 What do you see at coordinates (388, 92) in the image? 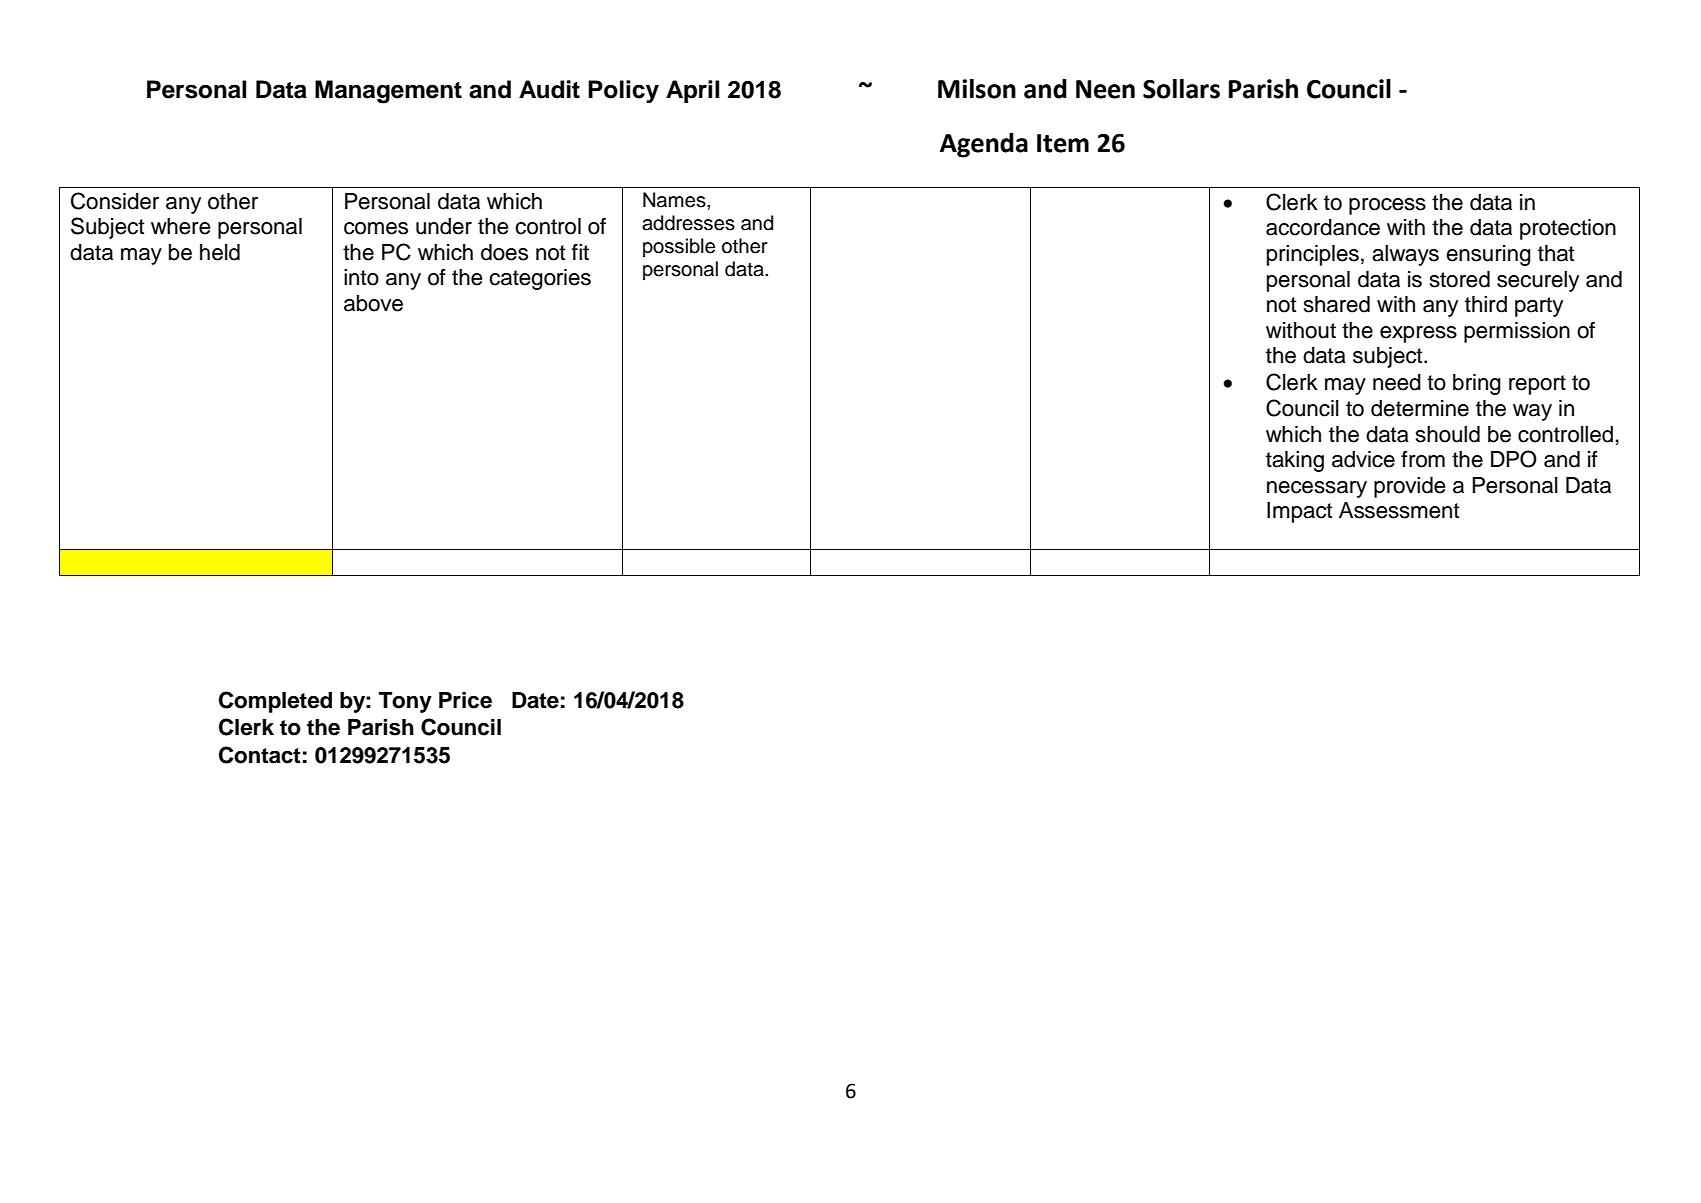
I see `Management` at bounding box center [388, 92].
